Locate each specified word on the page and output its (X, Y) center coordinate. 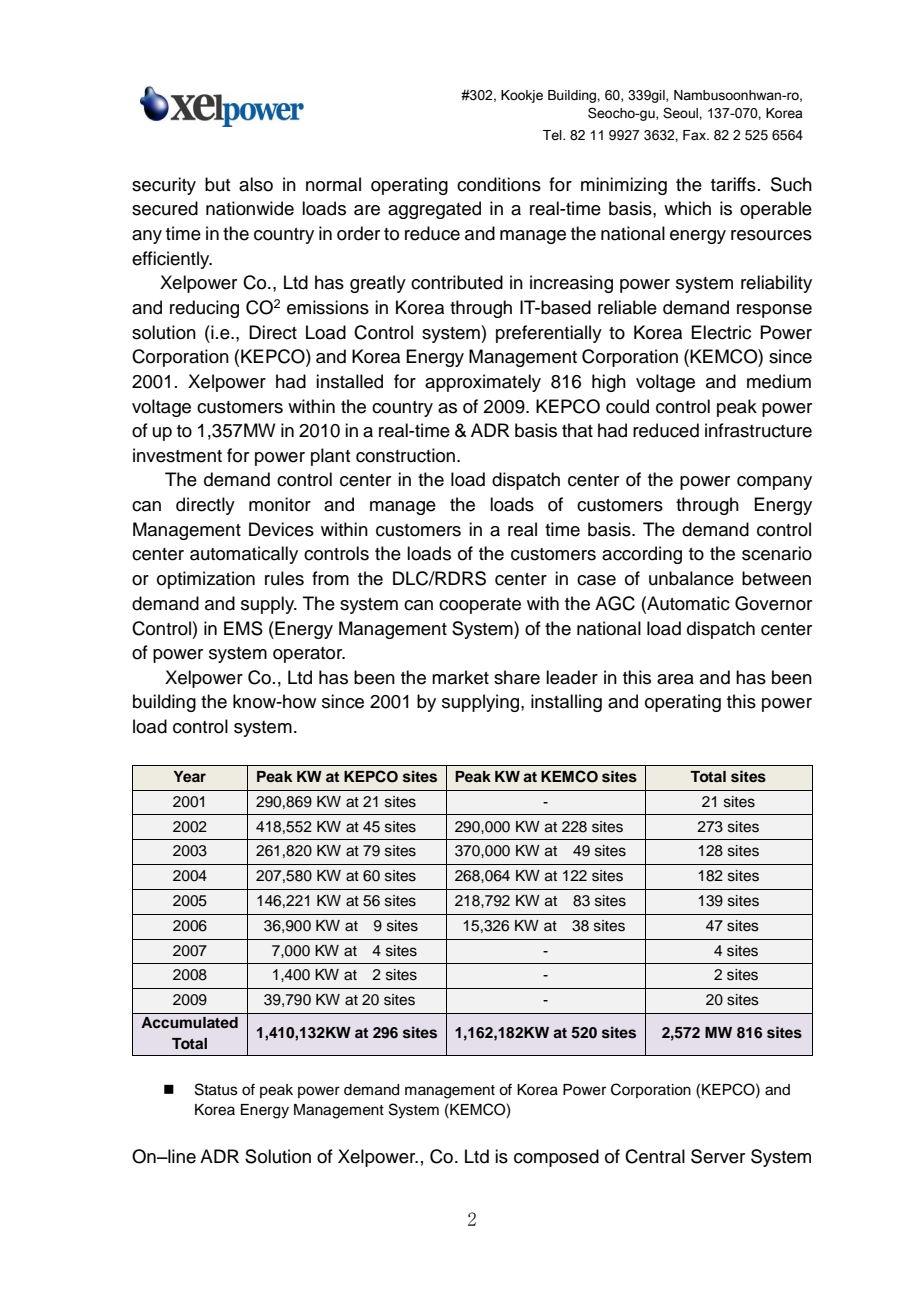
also (256, 184)
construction (405, 455)
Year (189, 776)
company (774, 483)
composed (556, 1158)
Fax (695, 135)
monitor (280, 504)
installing (566, 703)
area (675, 679)
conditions (499, 184)
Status (216, 1089)
